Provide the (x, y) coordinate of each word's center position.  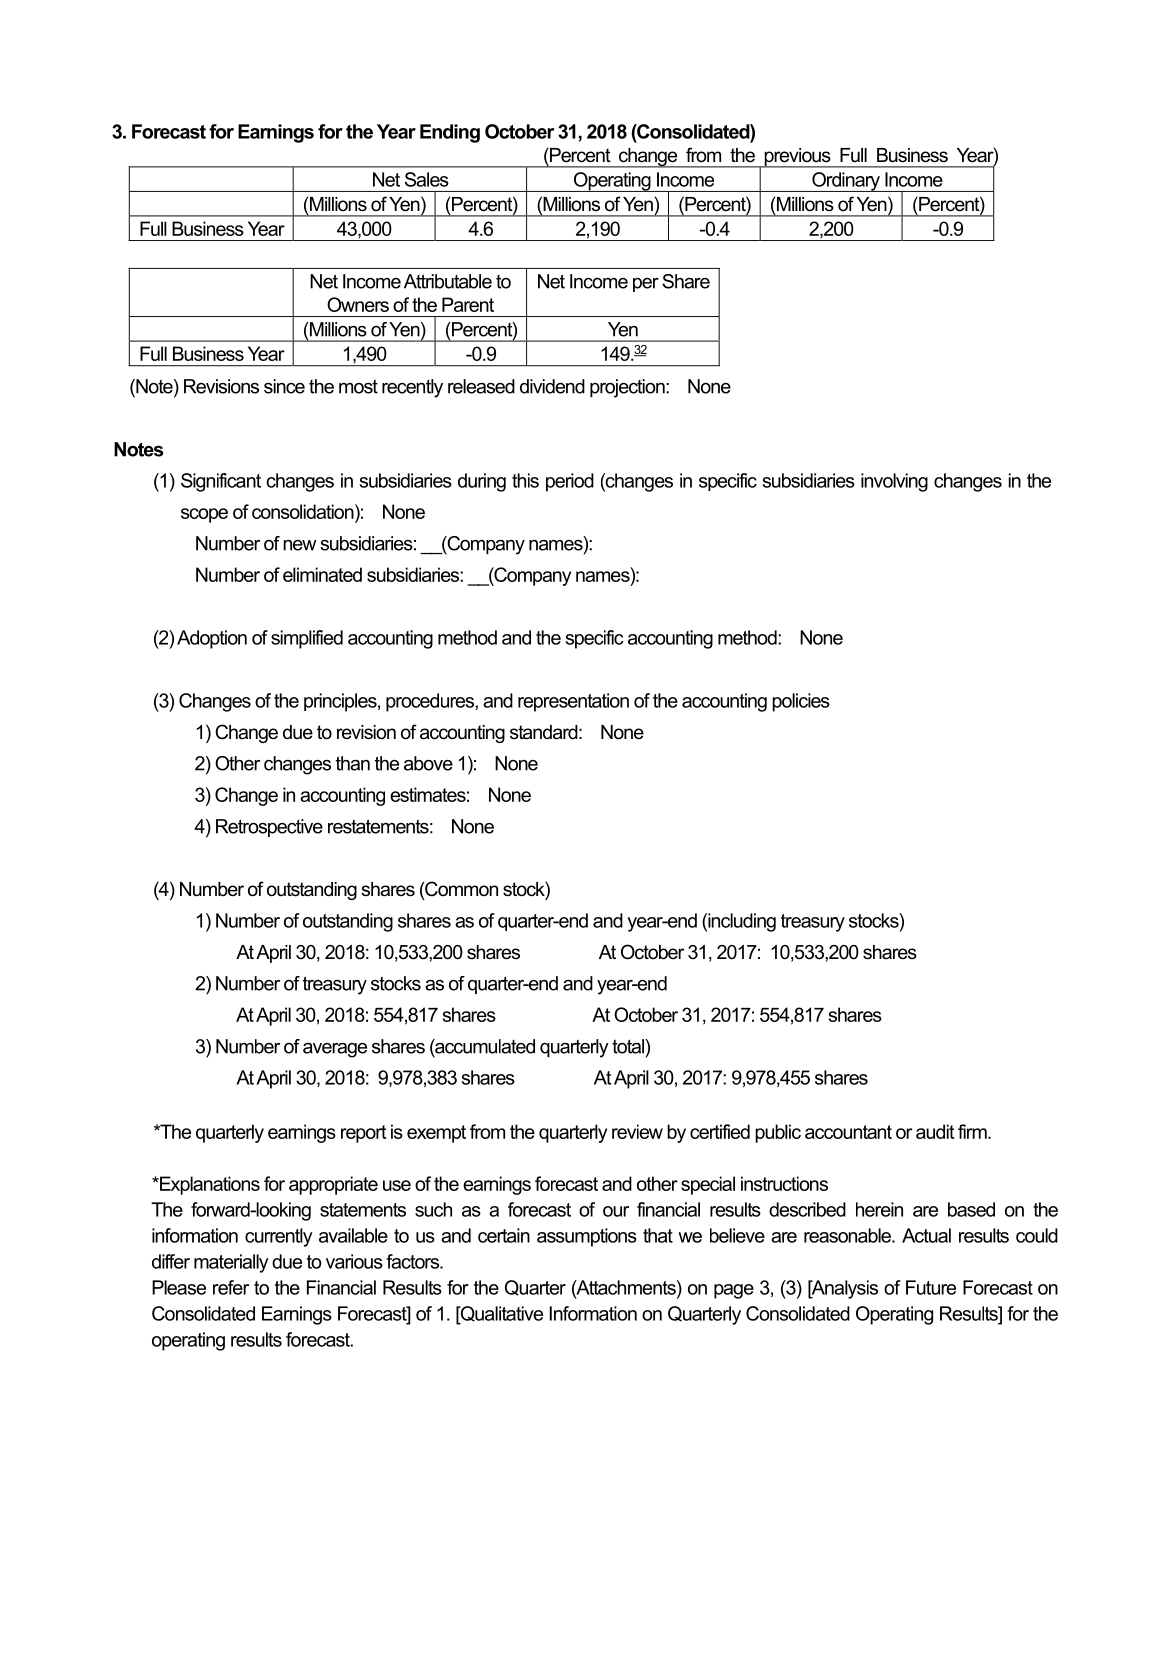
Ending (450, 133)
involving (894, 482)
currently (279, 1237)
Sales (427, 179)
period (570, 482)
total (629, 1046)
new (299, 545)
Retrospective (269, 828)
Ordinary (846, 182)
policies (801, 702)
